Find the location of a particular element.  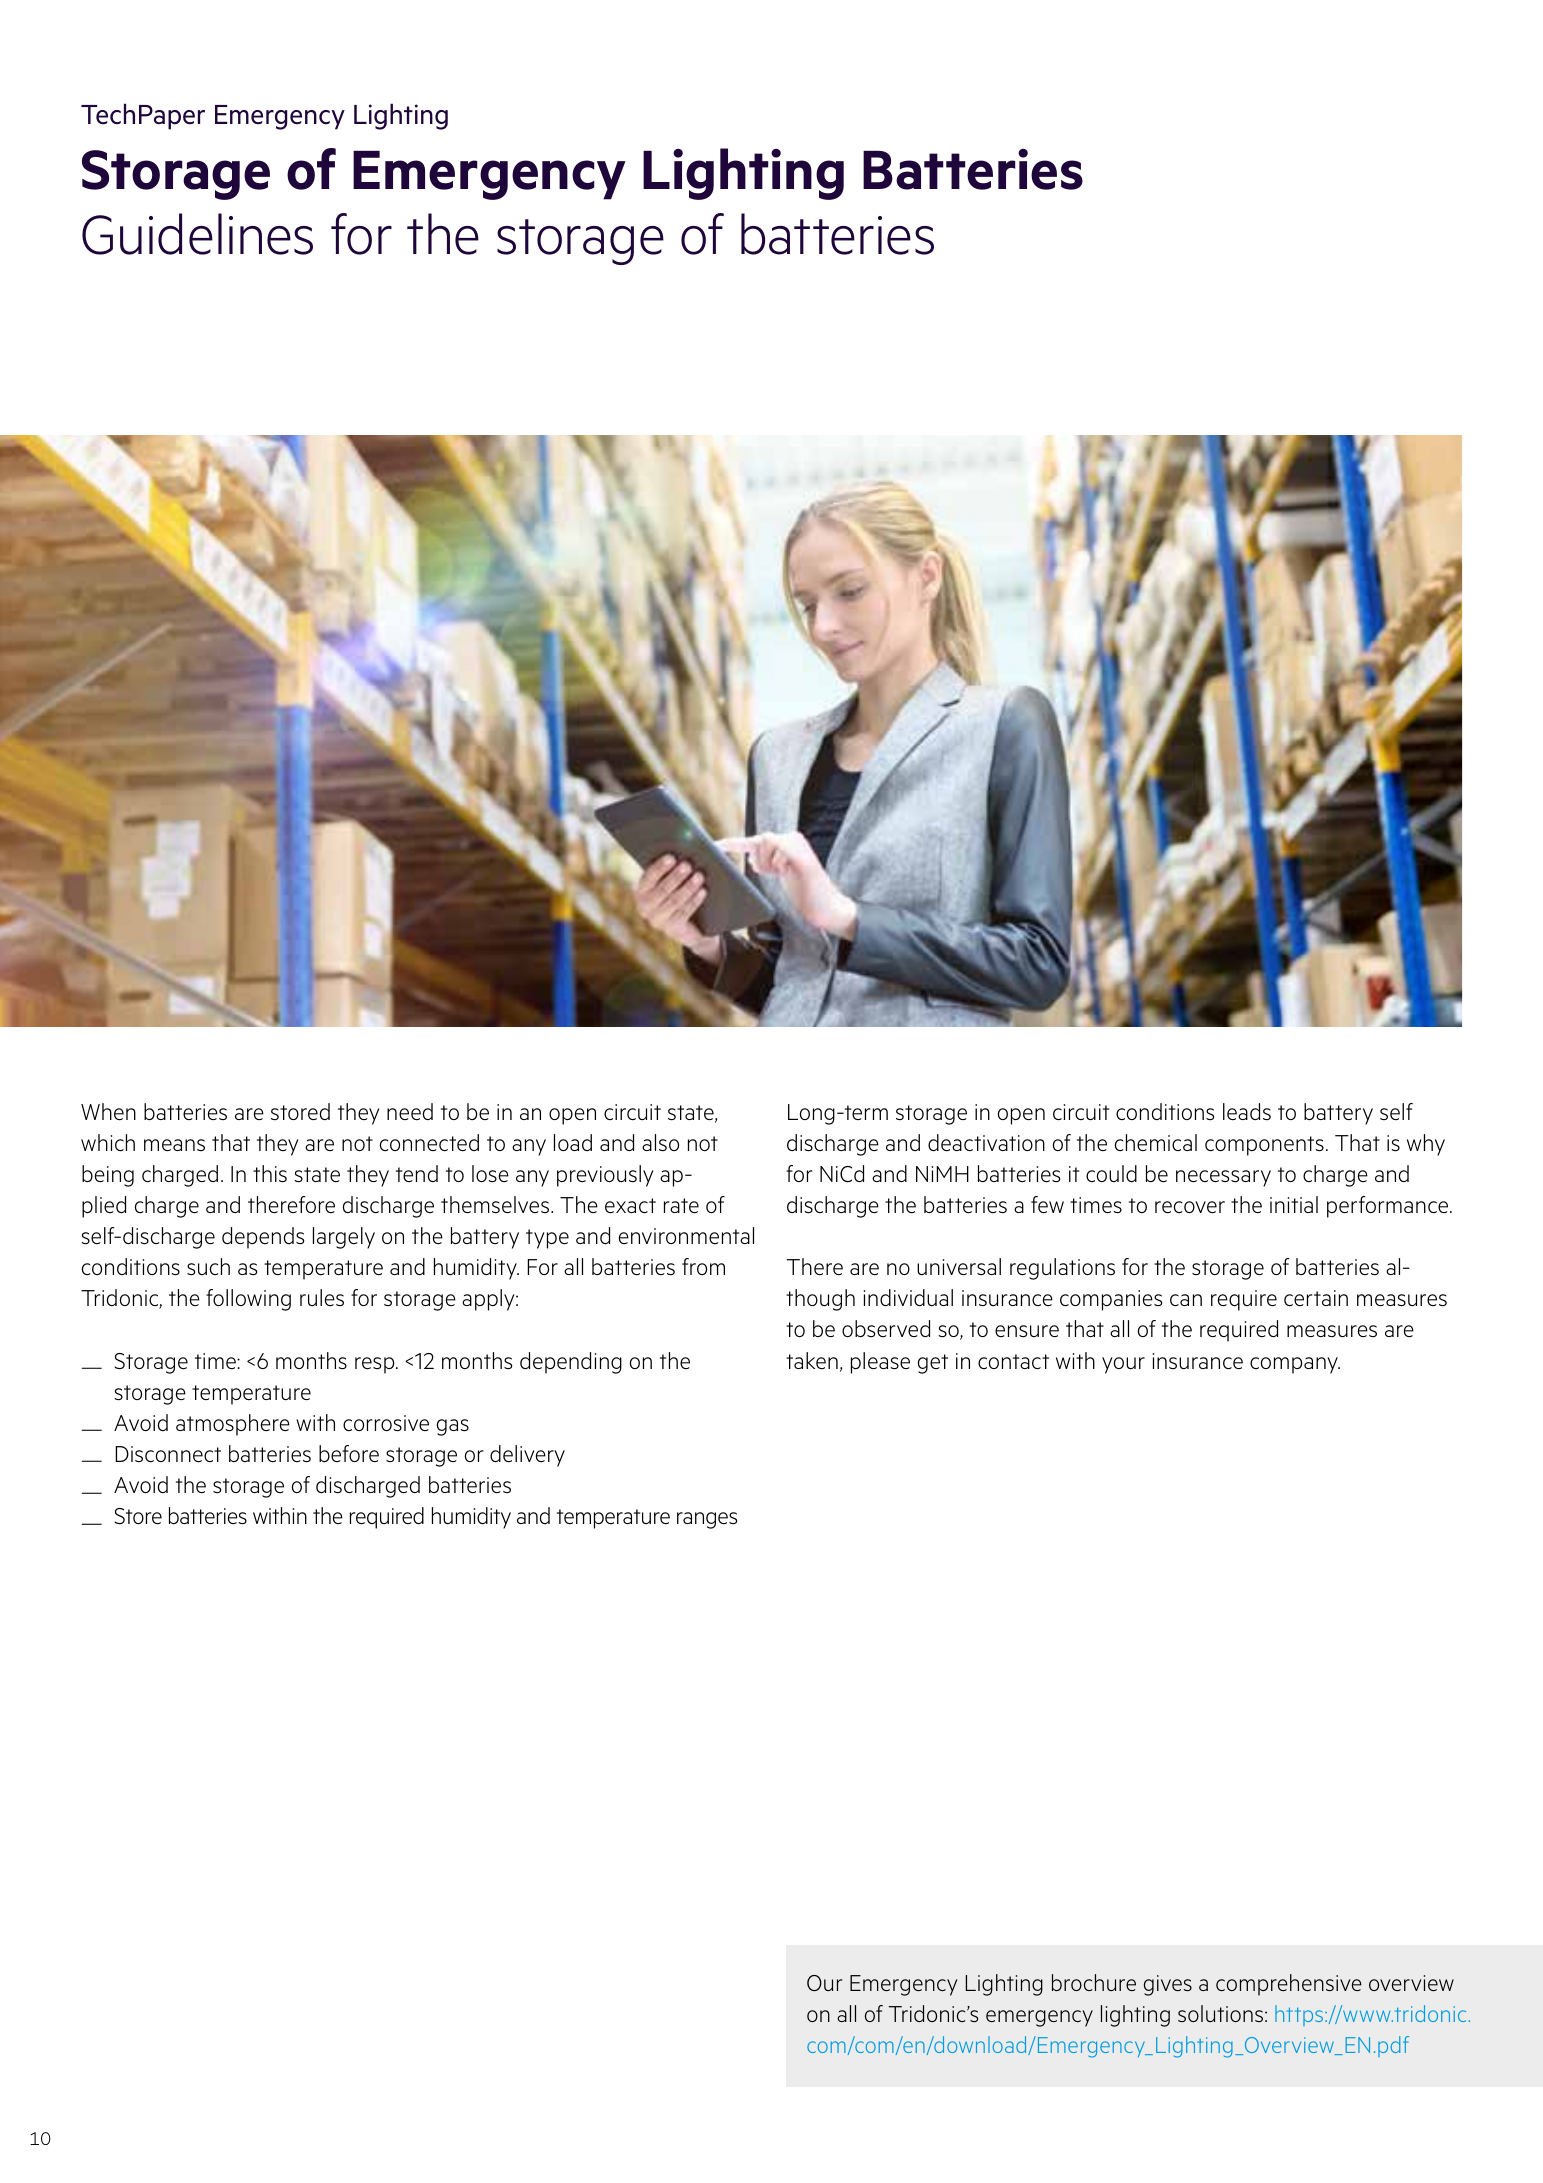

gives is located at coordinates (1168, 1985).
